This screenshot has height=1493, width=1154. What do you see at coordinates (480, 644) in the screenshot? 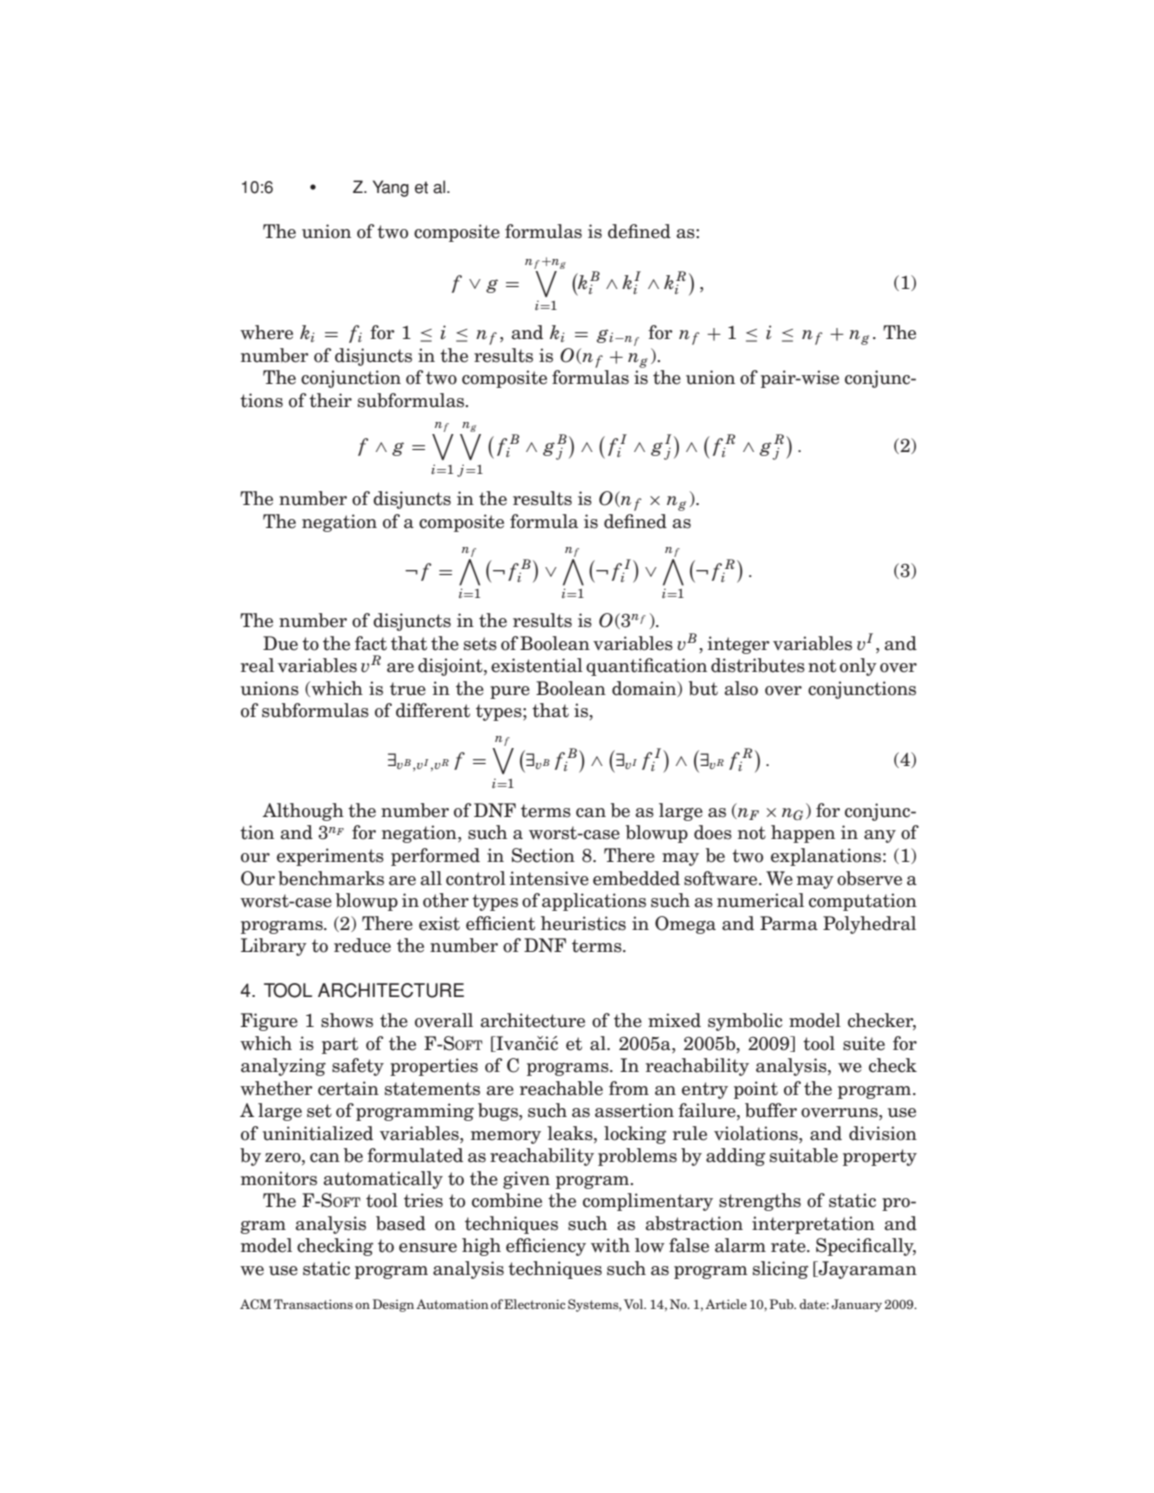
I see `sets` at bounding box center [480, 644].
